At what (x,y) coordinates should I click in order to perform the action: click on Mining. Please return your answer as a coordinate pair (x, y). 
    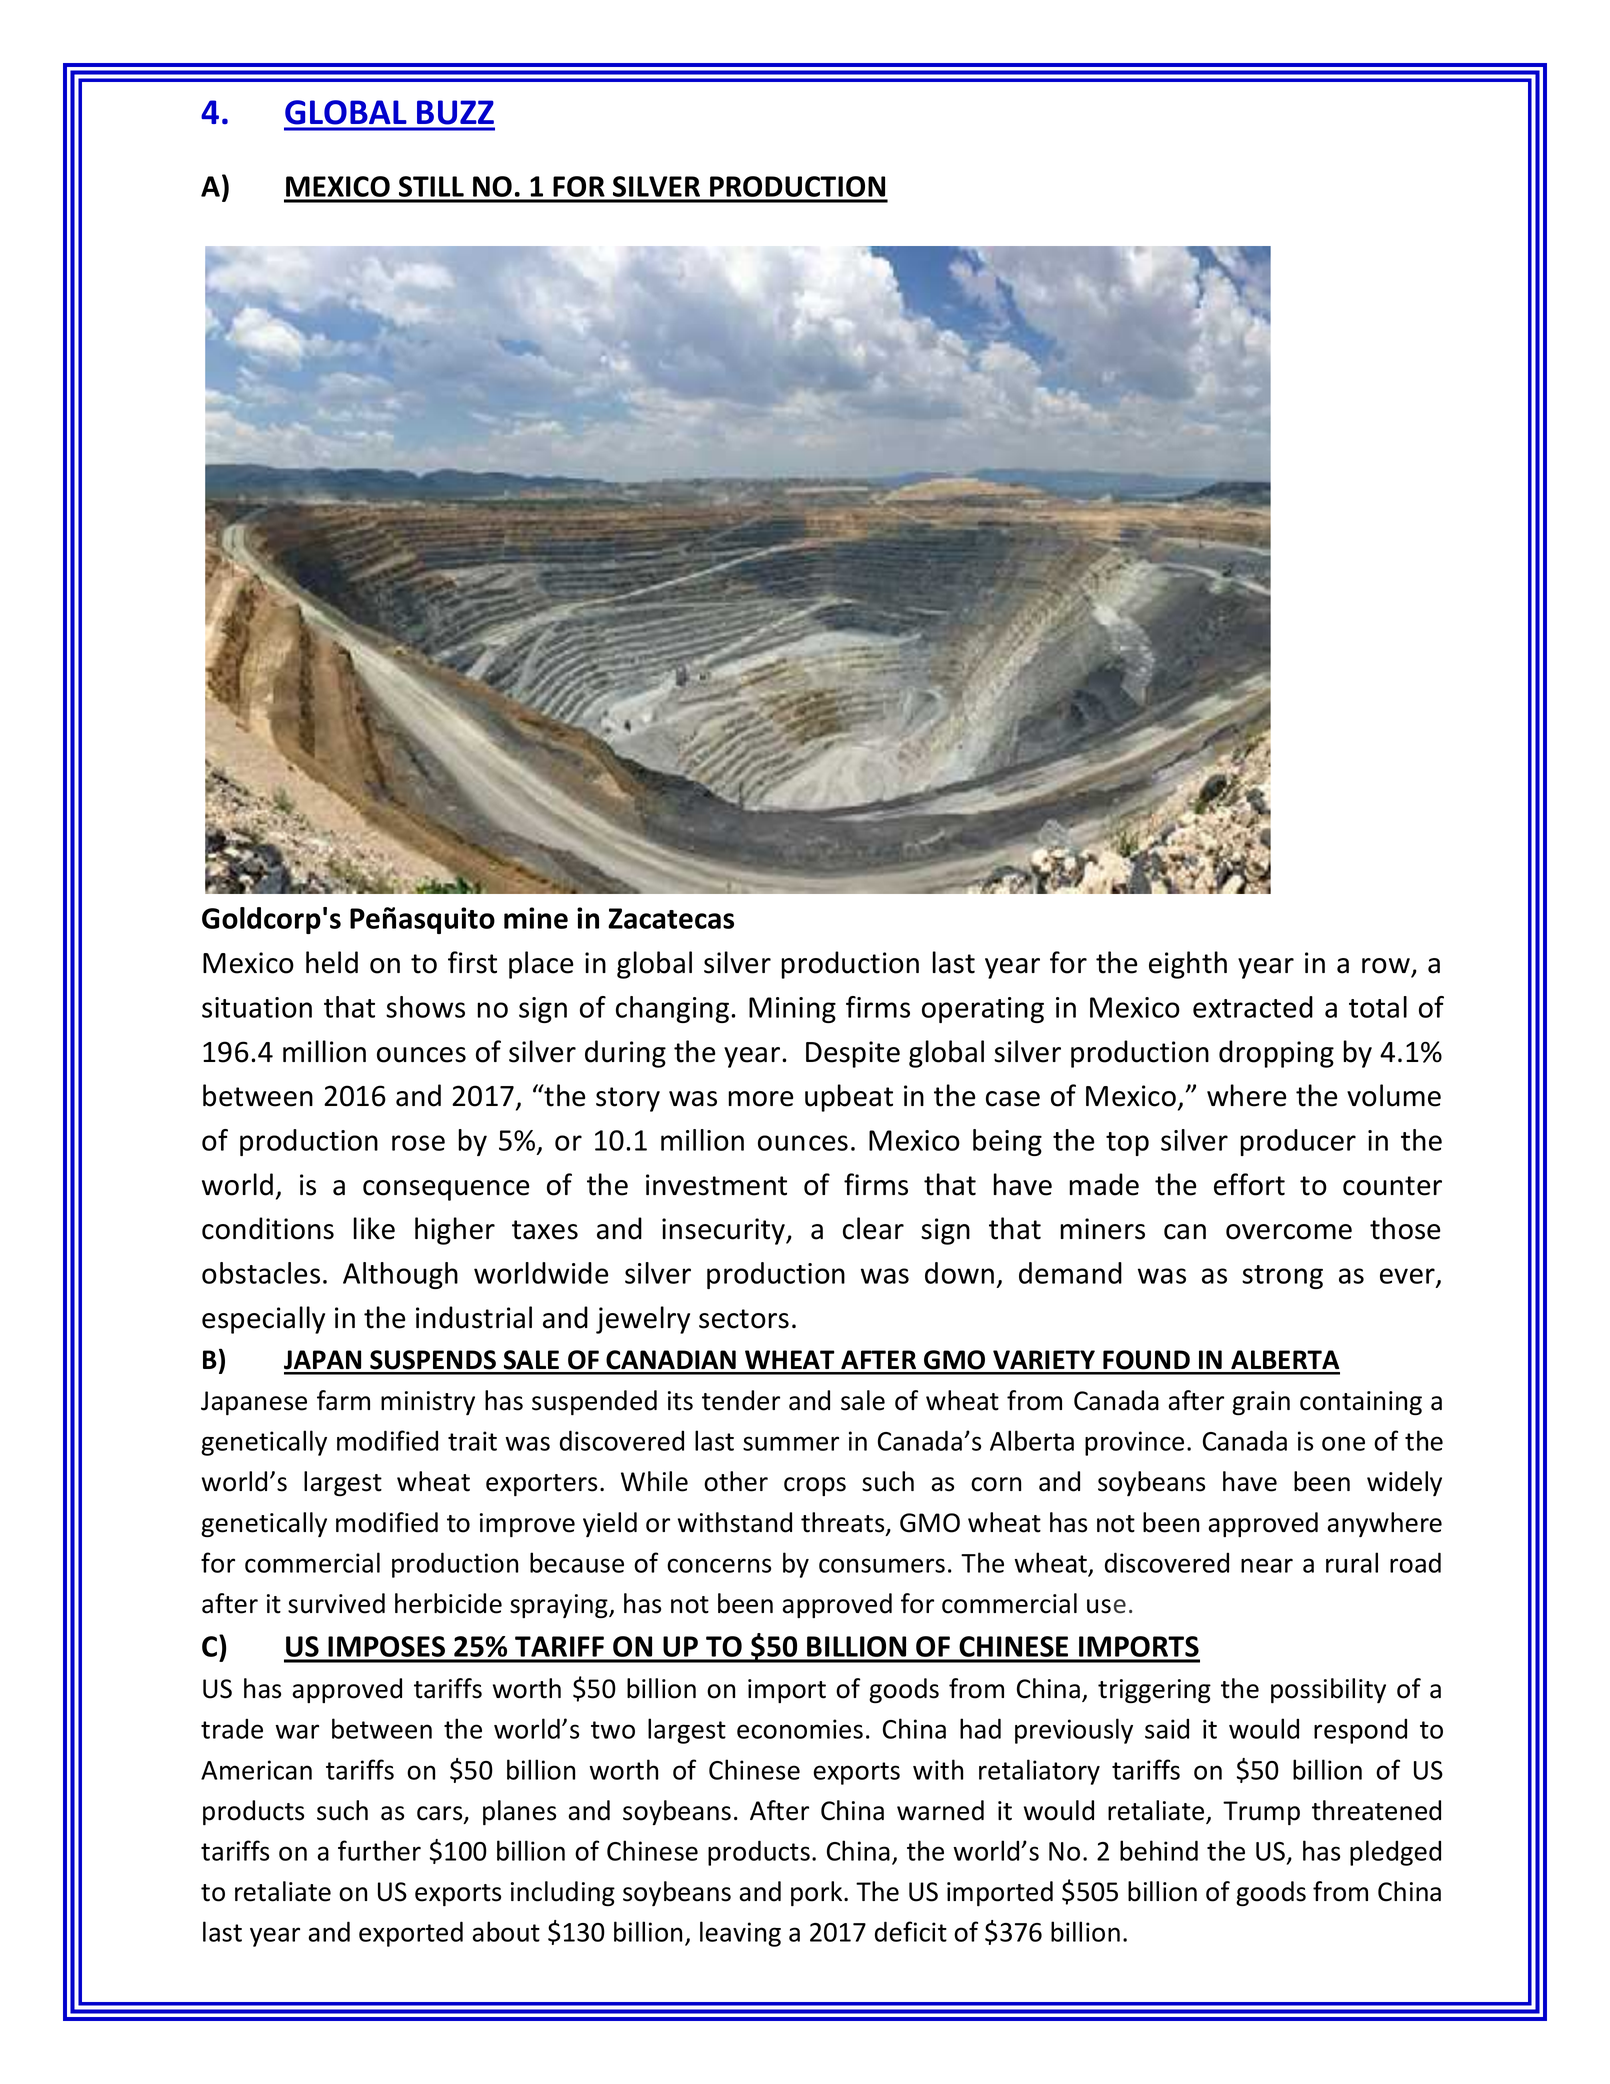
    Looking at the image, I should click on (792, 1010).
